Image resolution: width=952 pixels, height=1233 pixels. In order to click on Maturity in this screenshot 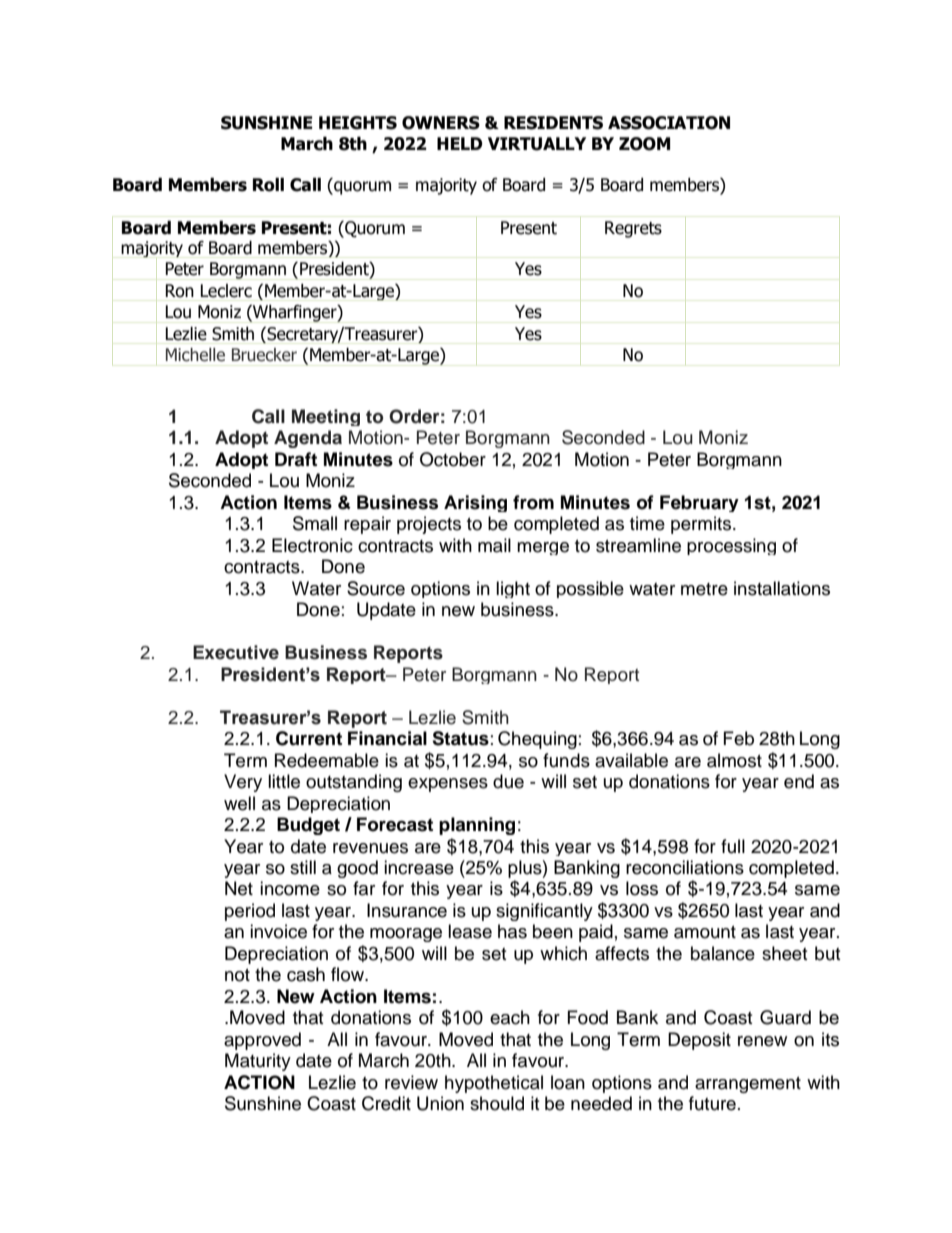, I will do `click(258, 1062)`.
